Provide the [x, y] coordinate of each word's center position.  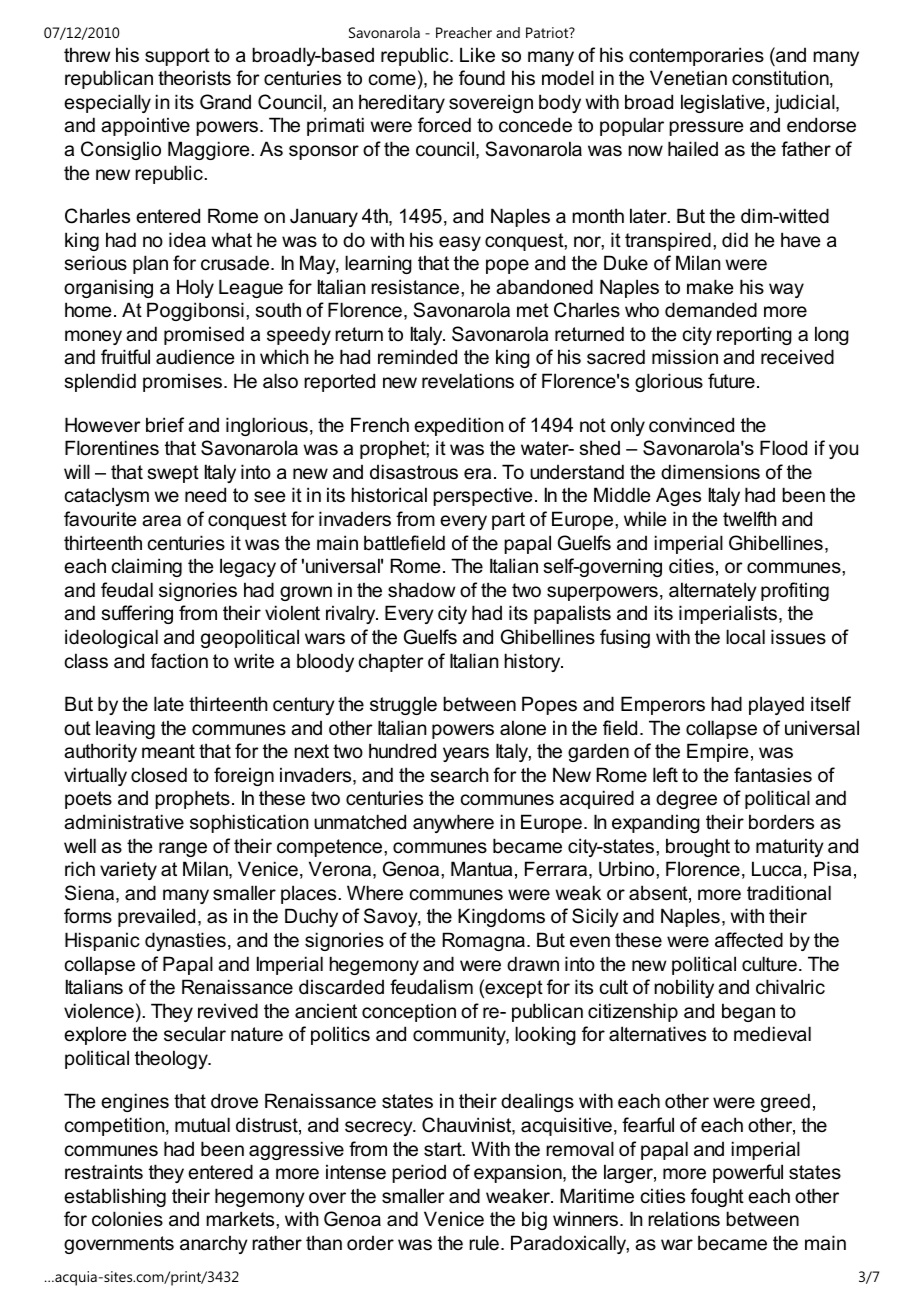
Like [477, 55]
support [177, 57]
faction [179, 661]
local [745, 637]
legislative [723, 103]
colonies [127, 1219]
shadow [421, 590]
